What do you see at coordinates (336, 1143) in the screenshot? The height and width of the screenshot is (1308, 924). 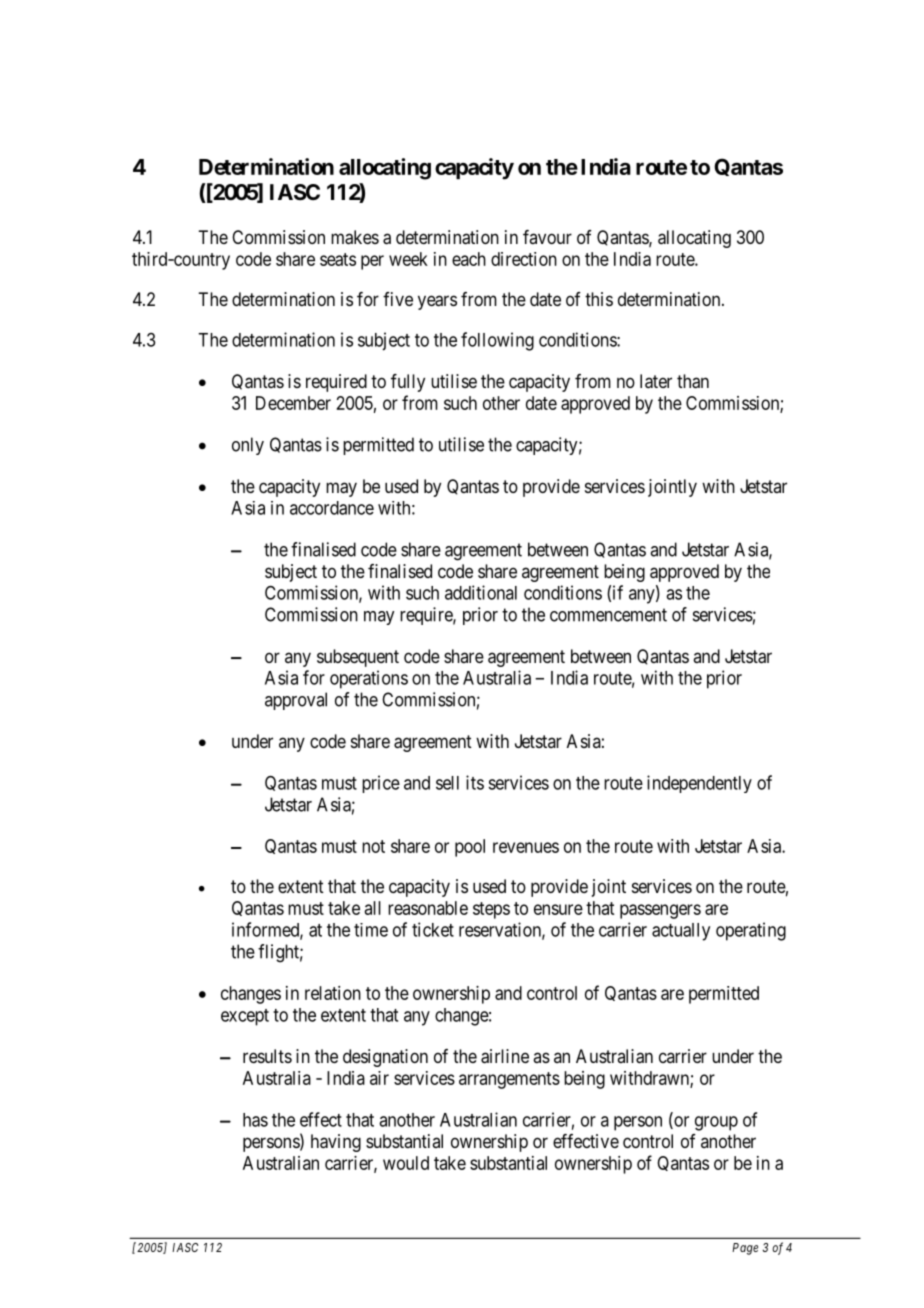 I see `having` at bounding box center [336, 1143].
